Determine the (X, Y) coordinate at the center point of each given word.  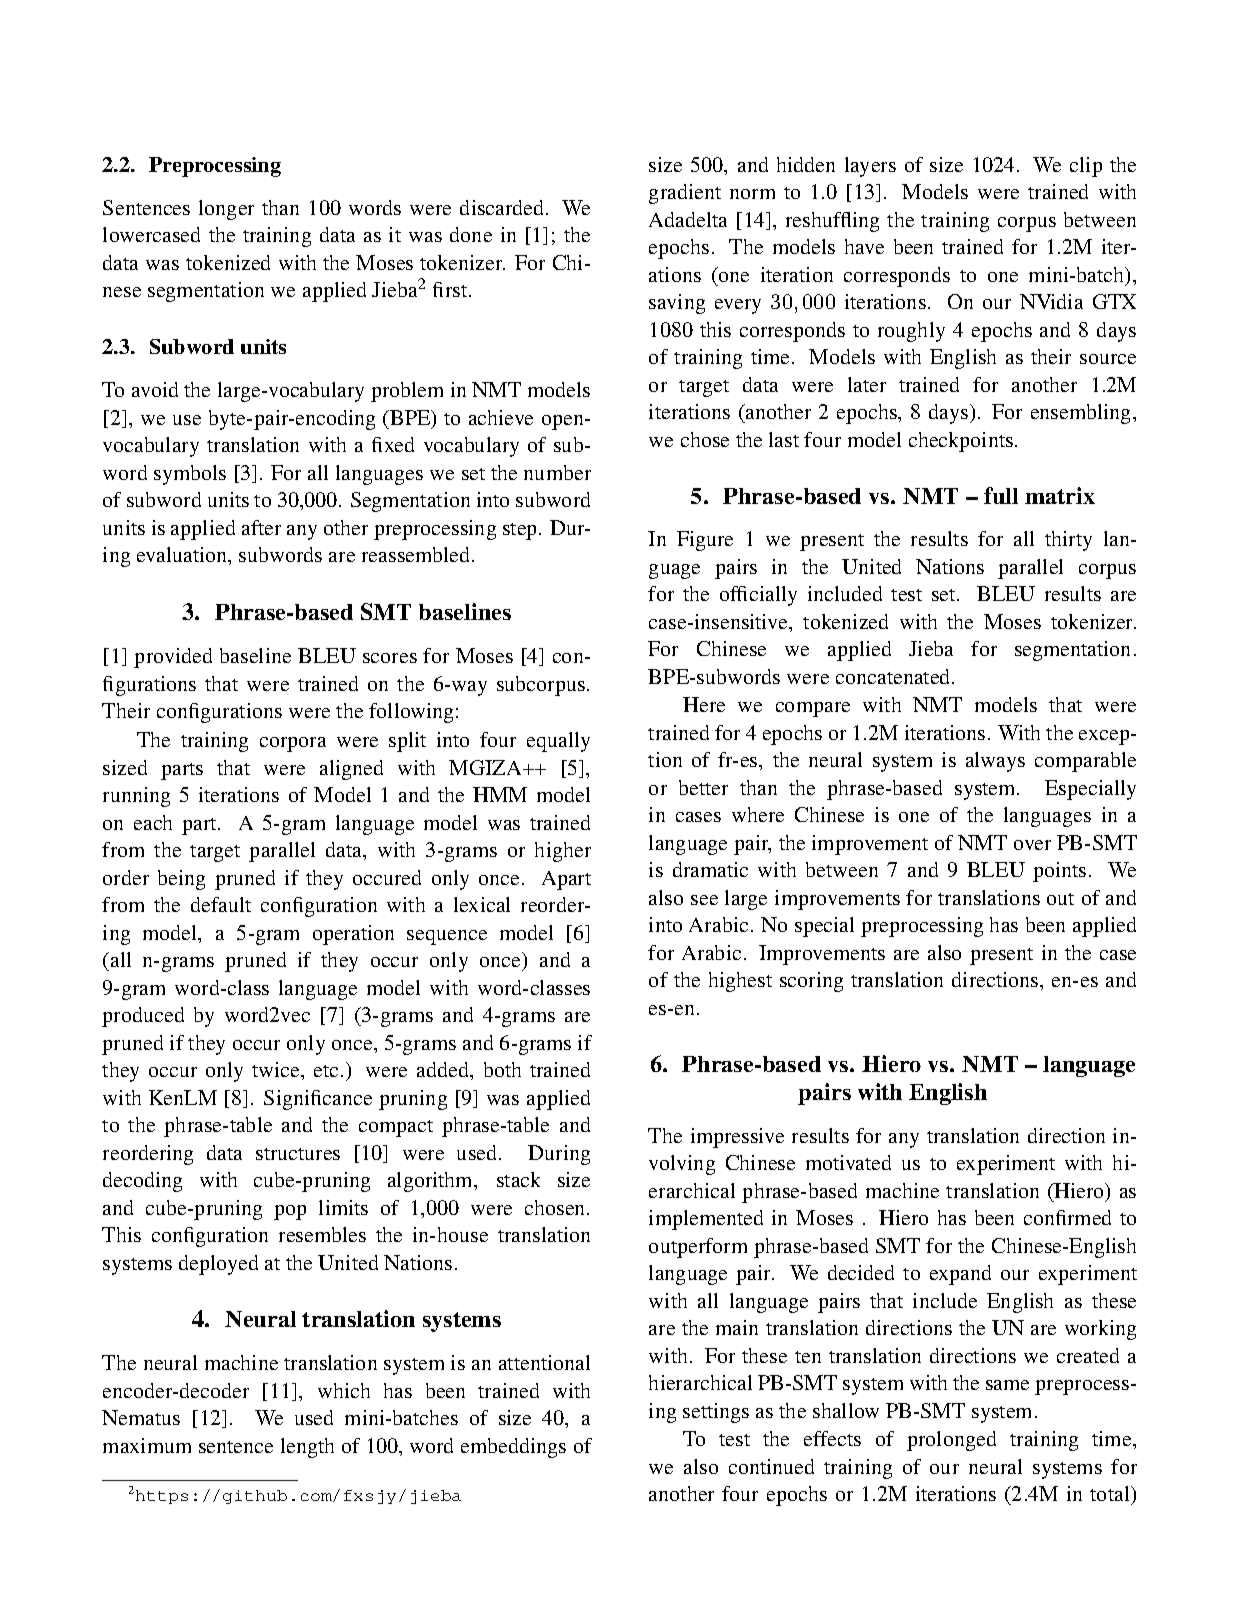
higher (563, 852)
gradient (685, 194)
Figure (705, 541)
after (261, 527)
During (559, 1155)
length (307, 1448)
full (1001, 495)
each (153, 822)
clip (1086, 167)
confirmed (1067, 1217)
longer (226, 210)
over (1032, 845)
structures (298, 1154)
